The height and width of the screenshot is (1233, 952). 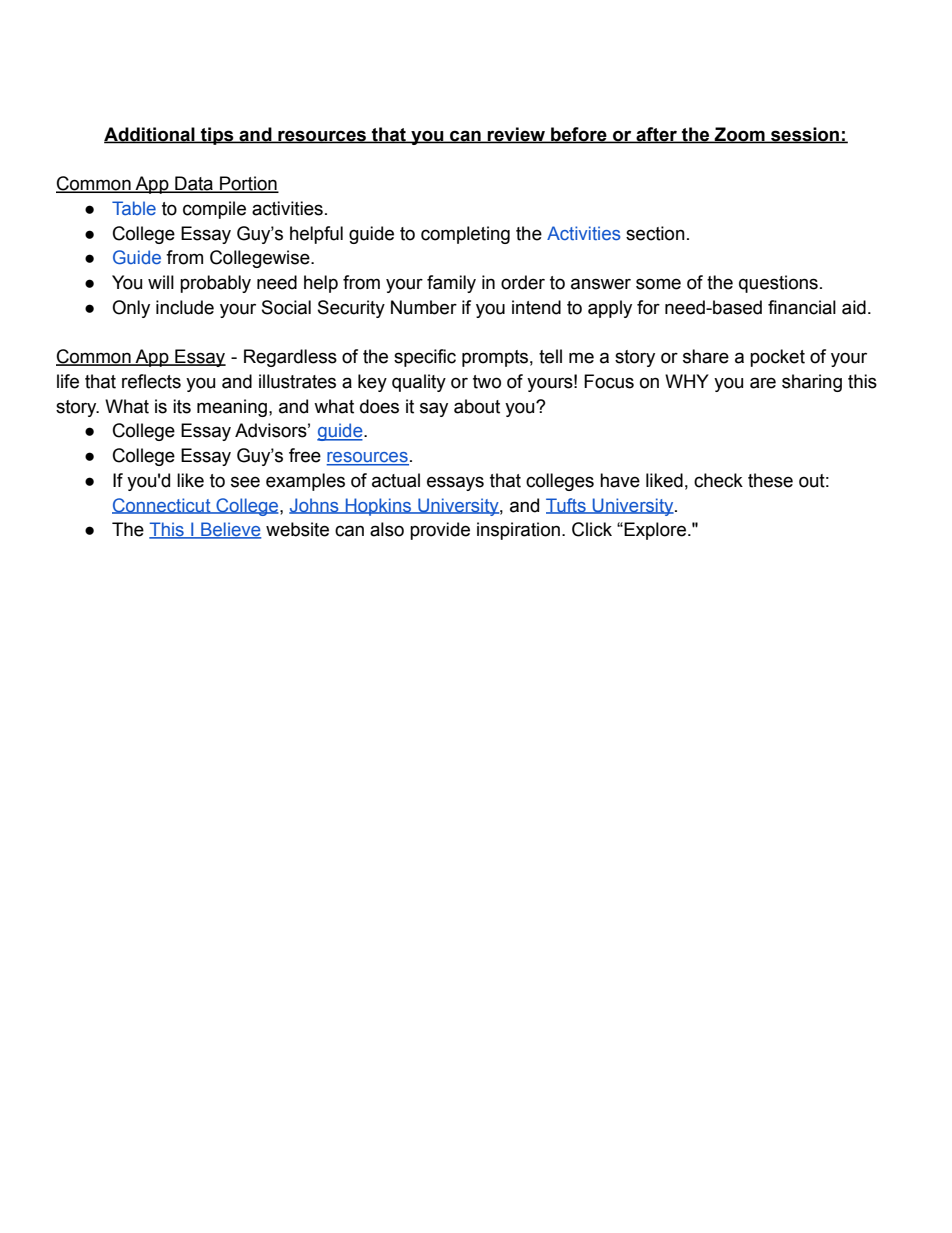 I want to click on share, so click(x=706, y=356).
